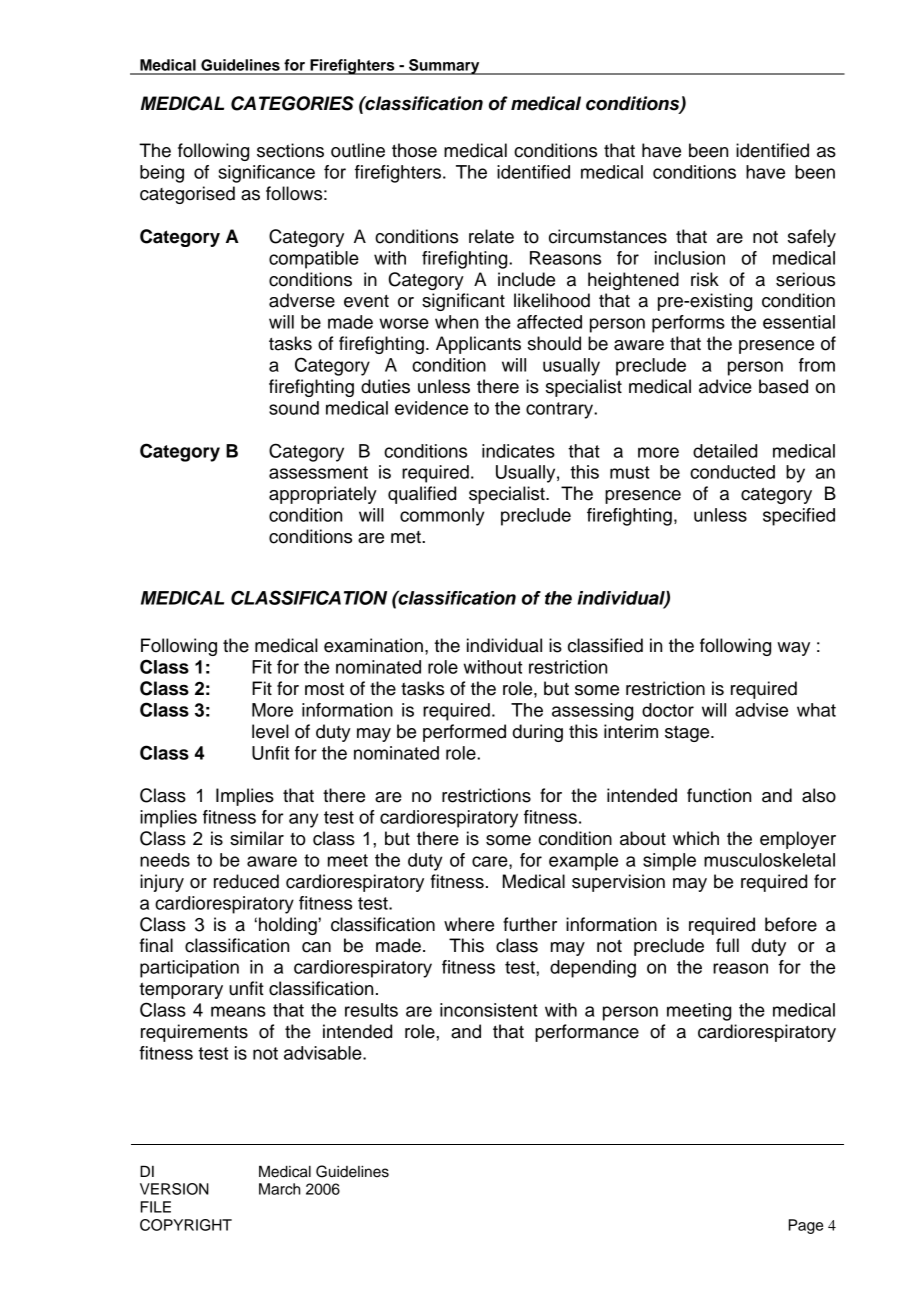  What do you see at coordinates (292, 103) in the document?
I see `CATEGORIES` at bounding box center [292, 103].
